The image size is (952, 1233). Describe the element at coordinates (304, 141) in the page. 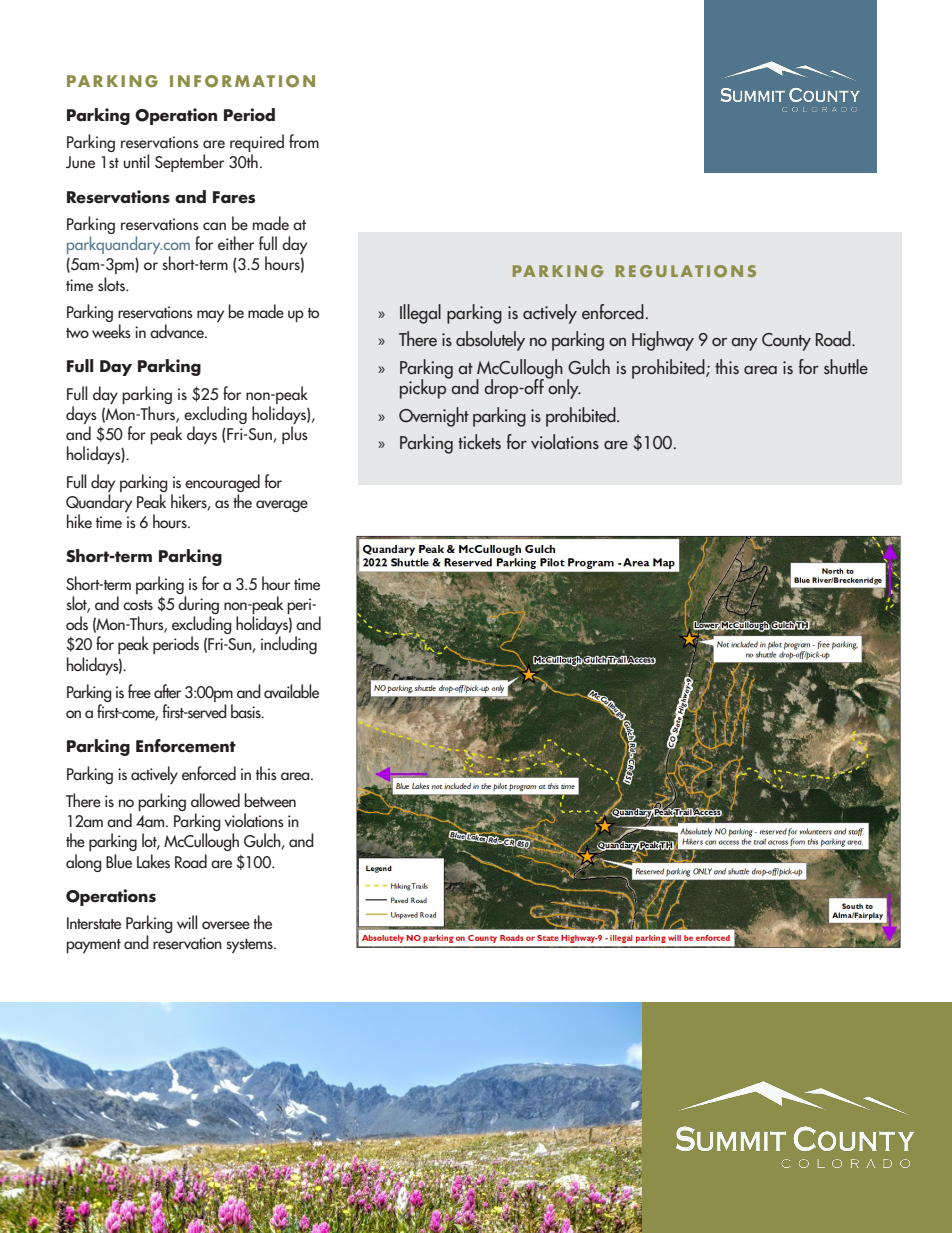

I see `from` at that location.
